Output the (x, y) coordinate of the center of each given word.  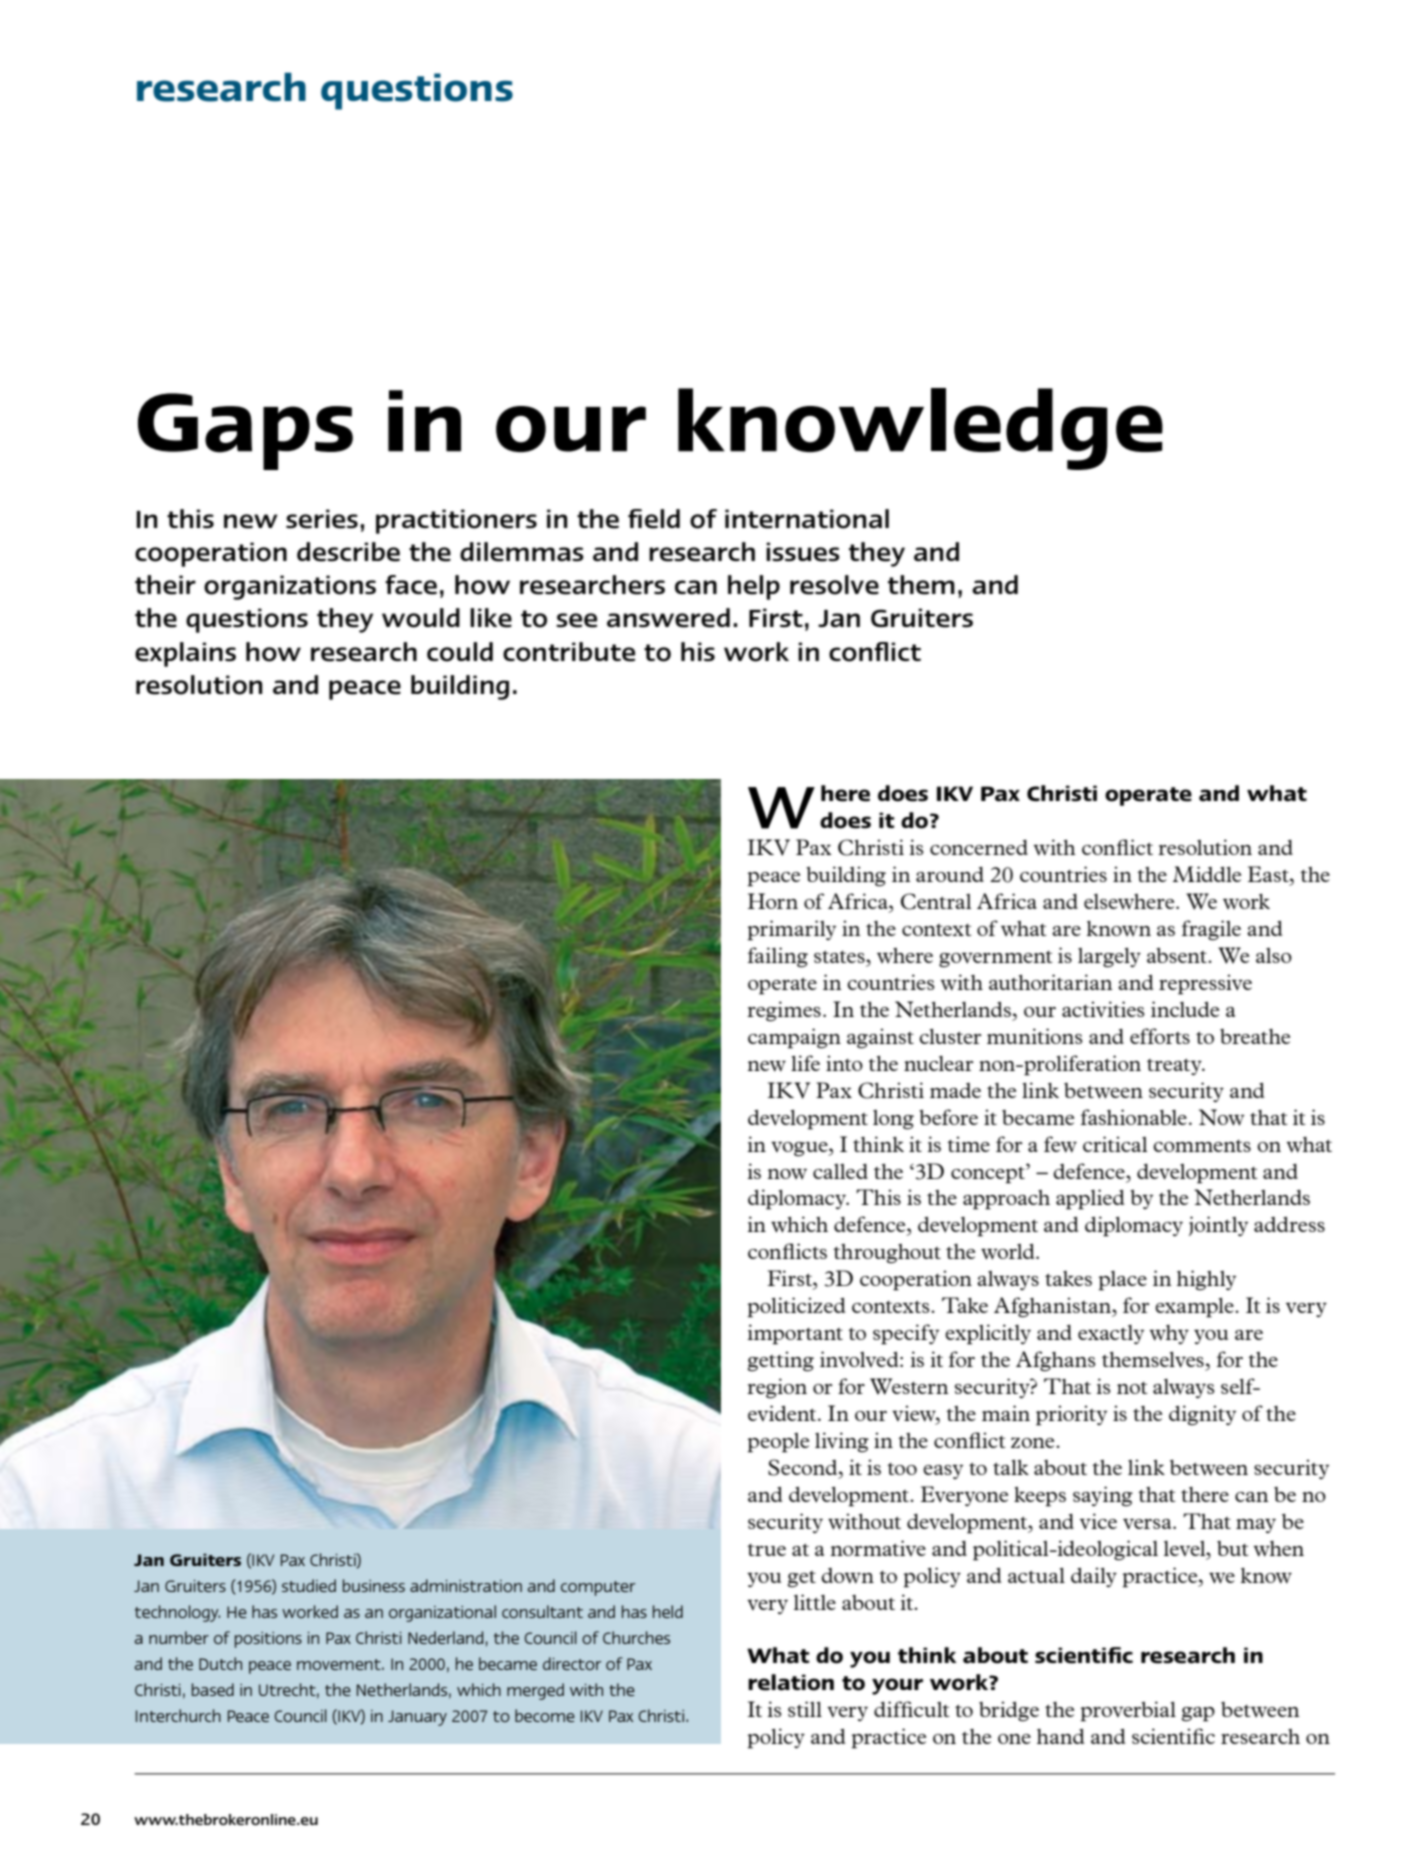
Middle (1207, 874)
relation (791, 1682)
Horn (773, 901)
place (1122, 1281)
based (213, 1689)
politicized (796, 1307)
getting (781, 1361)
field (654, 519)
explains (185, 654)
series (322, 519)
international (807, 519)
